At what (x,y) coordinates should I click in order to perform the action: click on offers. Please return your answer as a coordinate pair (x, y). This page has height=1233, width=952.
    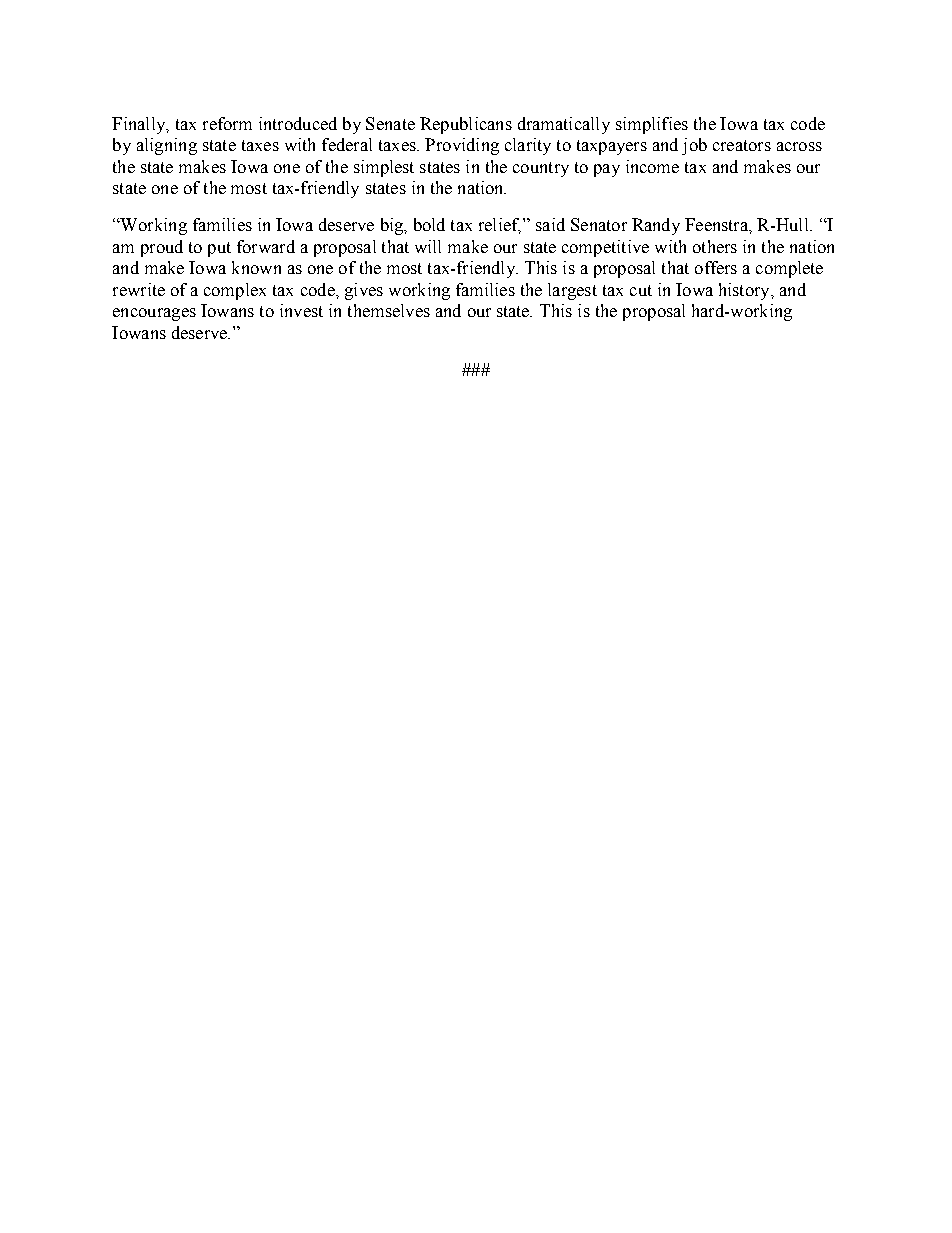
    Looking at the image, I should click on (716, 267).
